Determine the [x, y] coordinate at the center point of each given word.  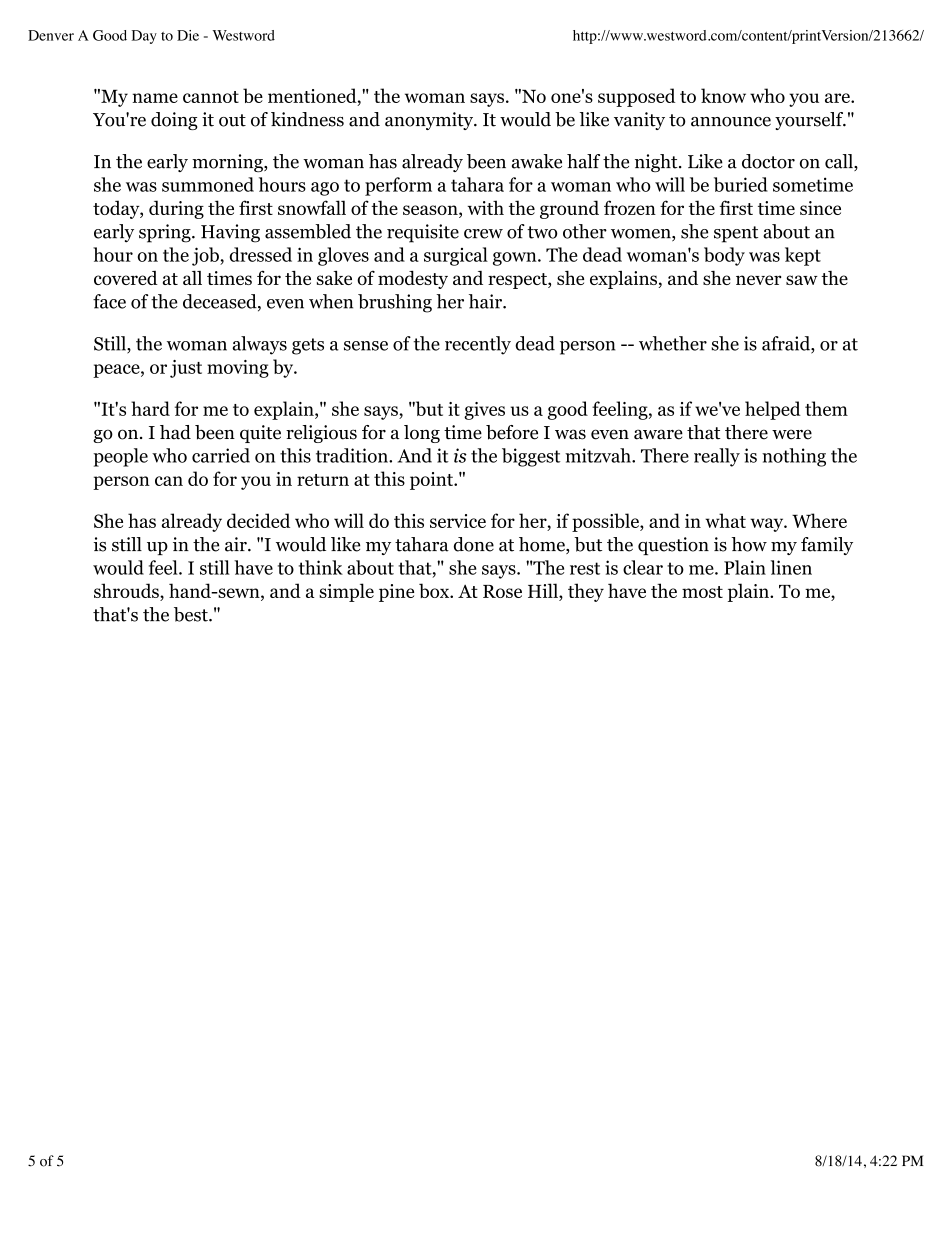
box [435, 590]
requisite [423, 233]
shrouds [127, 592]
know [723, 95]
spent [736, 234]
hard [150, 408]
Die [188, 35]
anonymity [430, 121]
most [702, 592]
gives [484, 411]
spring [166, 233]
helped [773, 410]
